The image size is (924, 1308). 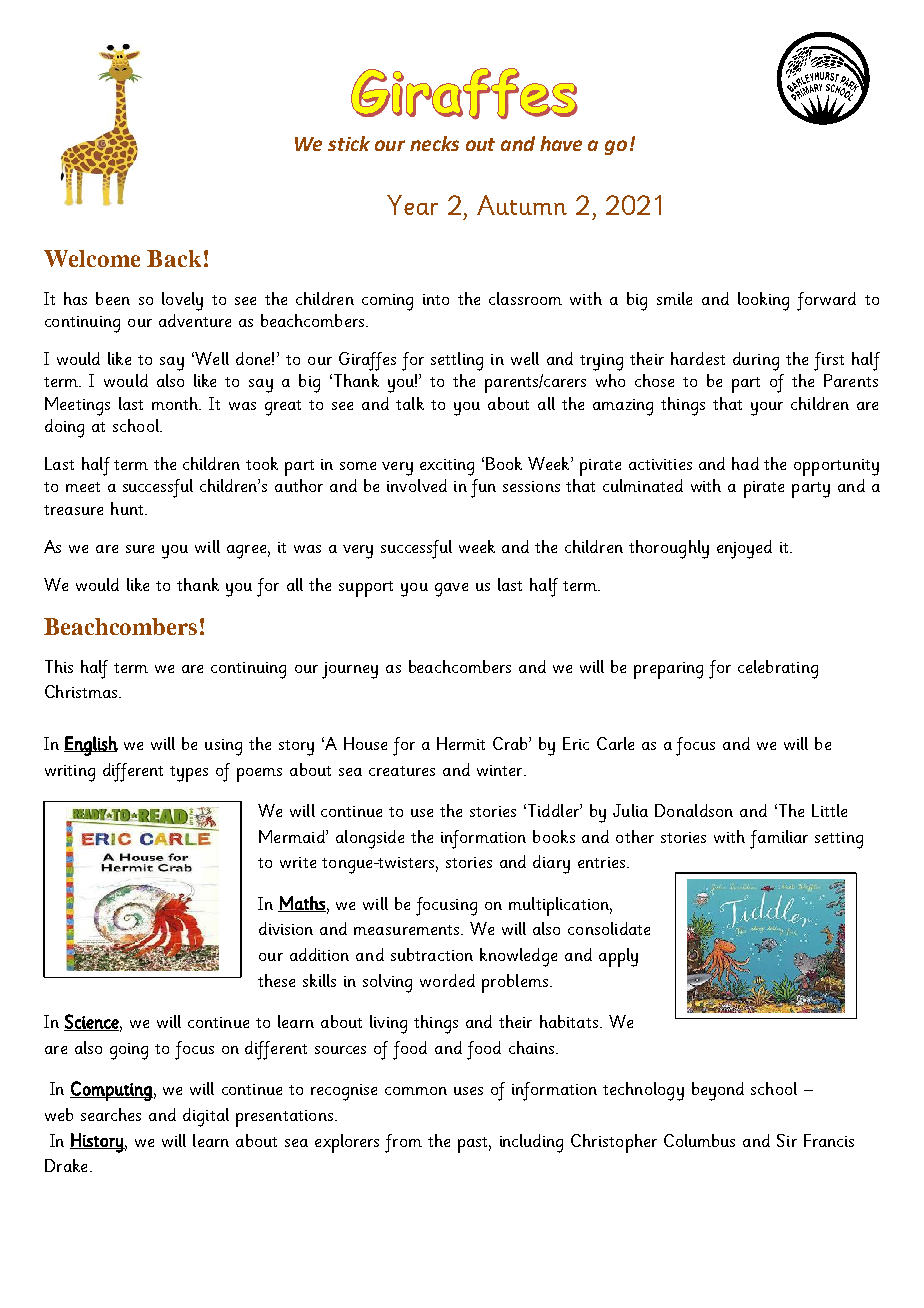 What do you see at coordinates (432, 954) in the screenshot?
I see `subtraction` at bounding box center [432, 954].
